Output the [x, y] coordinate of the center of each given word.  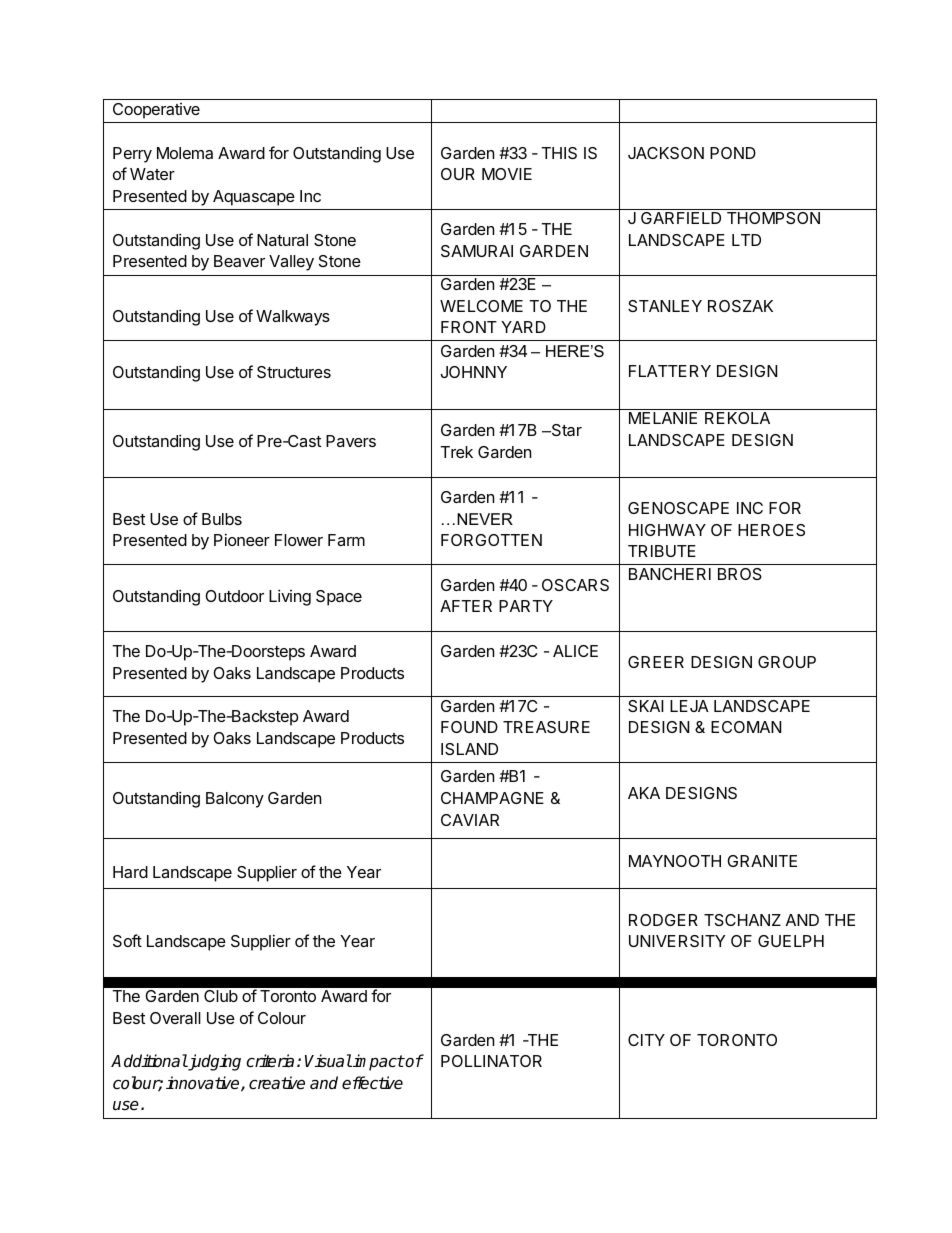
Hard [130, 872]
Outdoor [234, 596]
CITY [646, 1040]
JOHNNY [474, 372]
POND [733, 153]
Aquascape [254, 198]
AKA [644, 793]
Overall [175, 1018]
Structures [294, 372]
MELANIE [663, 418]
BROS [740, 574]
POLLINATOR [491, 1061]
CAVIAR [470, 820]
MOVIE [507, 174]
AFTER [466, 606]
